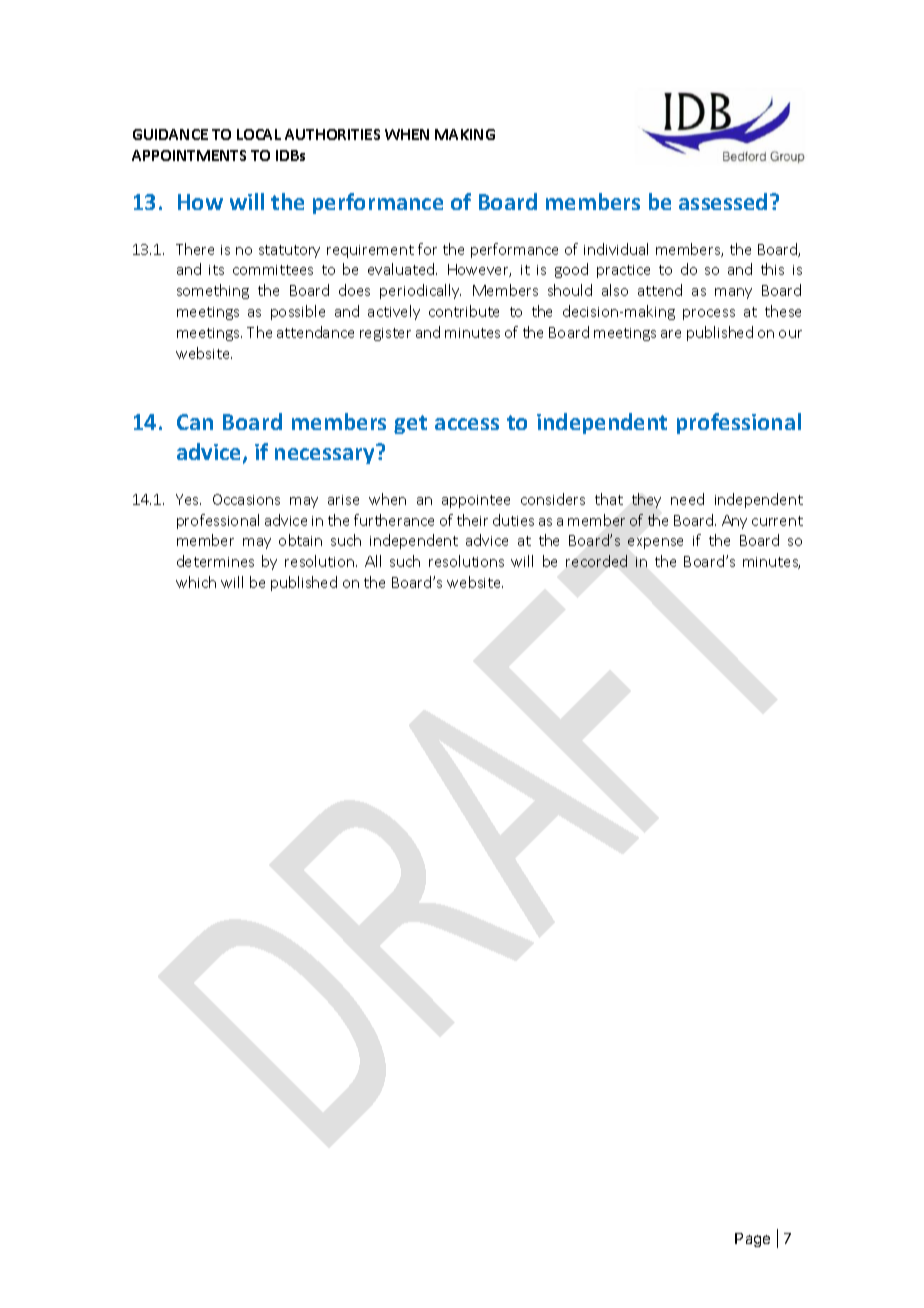  I want to click on LOCAL, so click(259, 134).
